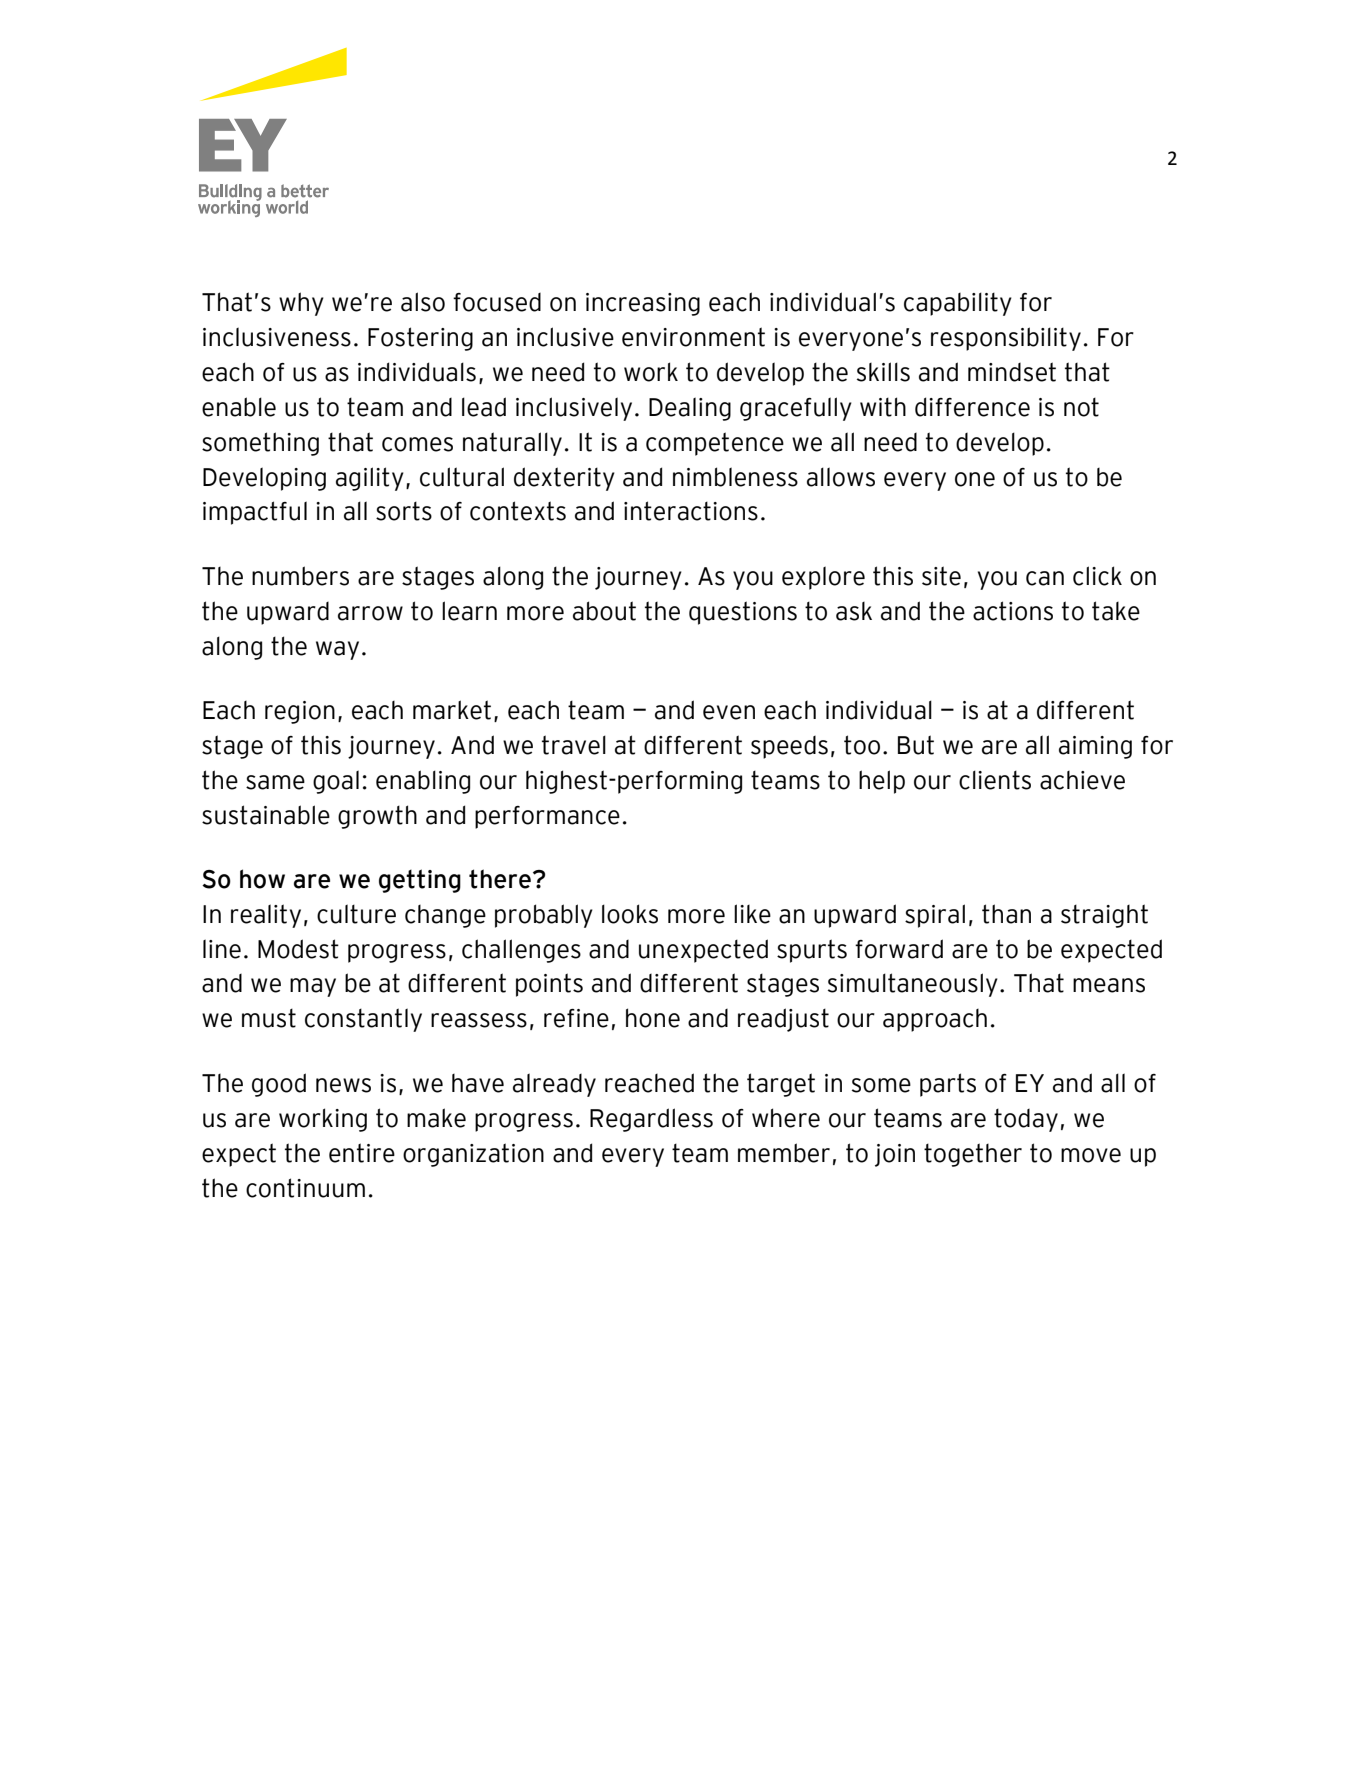 This screenshot has width=1370, height=1773. I want to click on entire, so click(362, 1153).
